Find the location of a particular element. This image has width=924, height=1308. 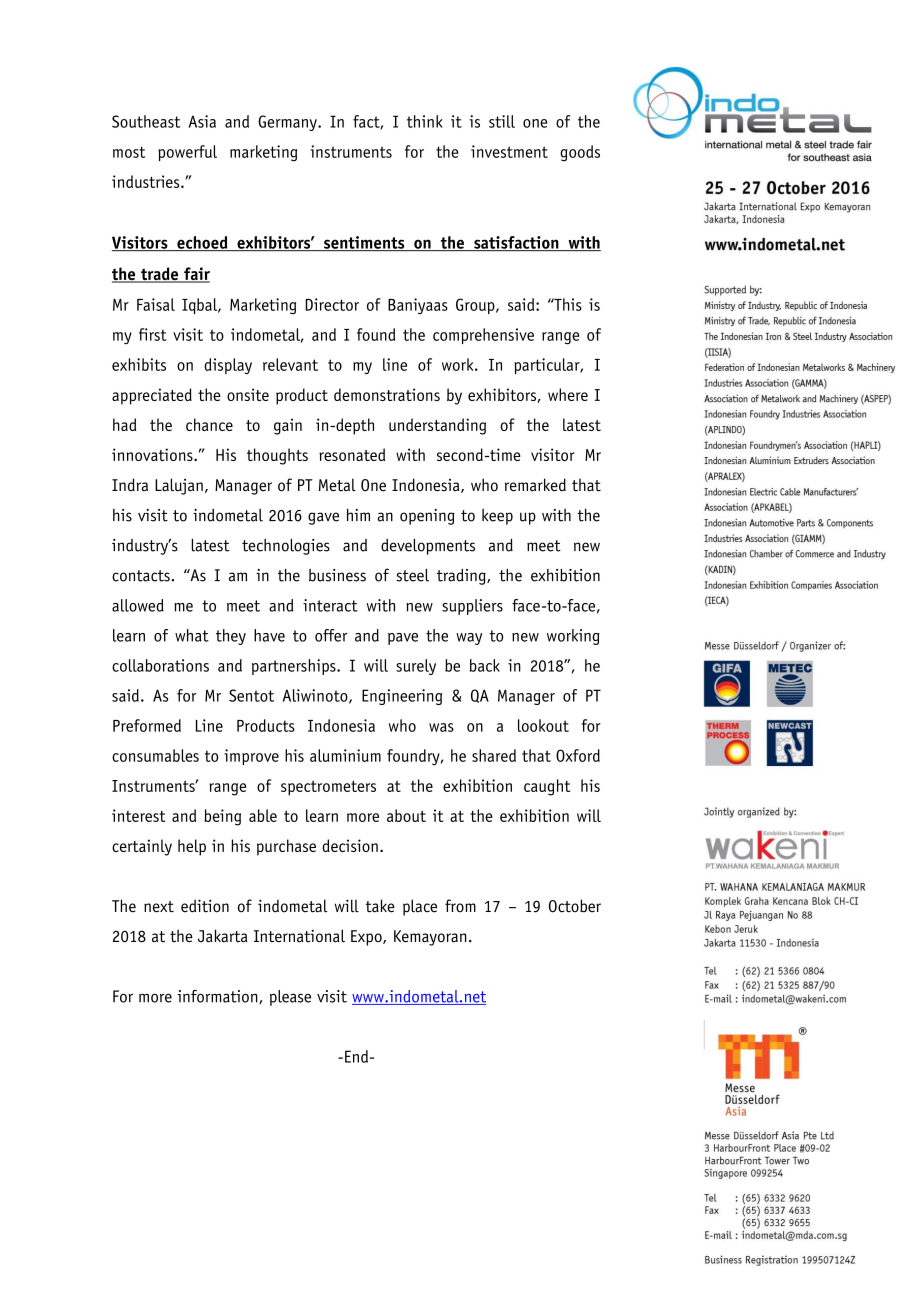

information is located at coordinates (218, 997).
